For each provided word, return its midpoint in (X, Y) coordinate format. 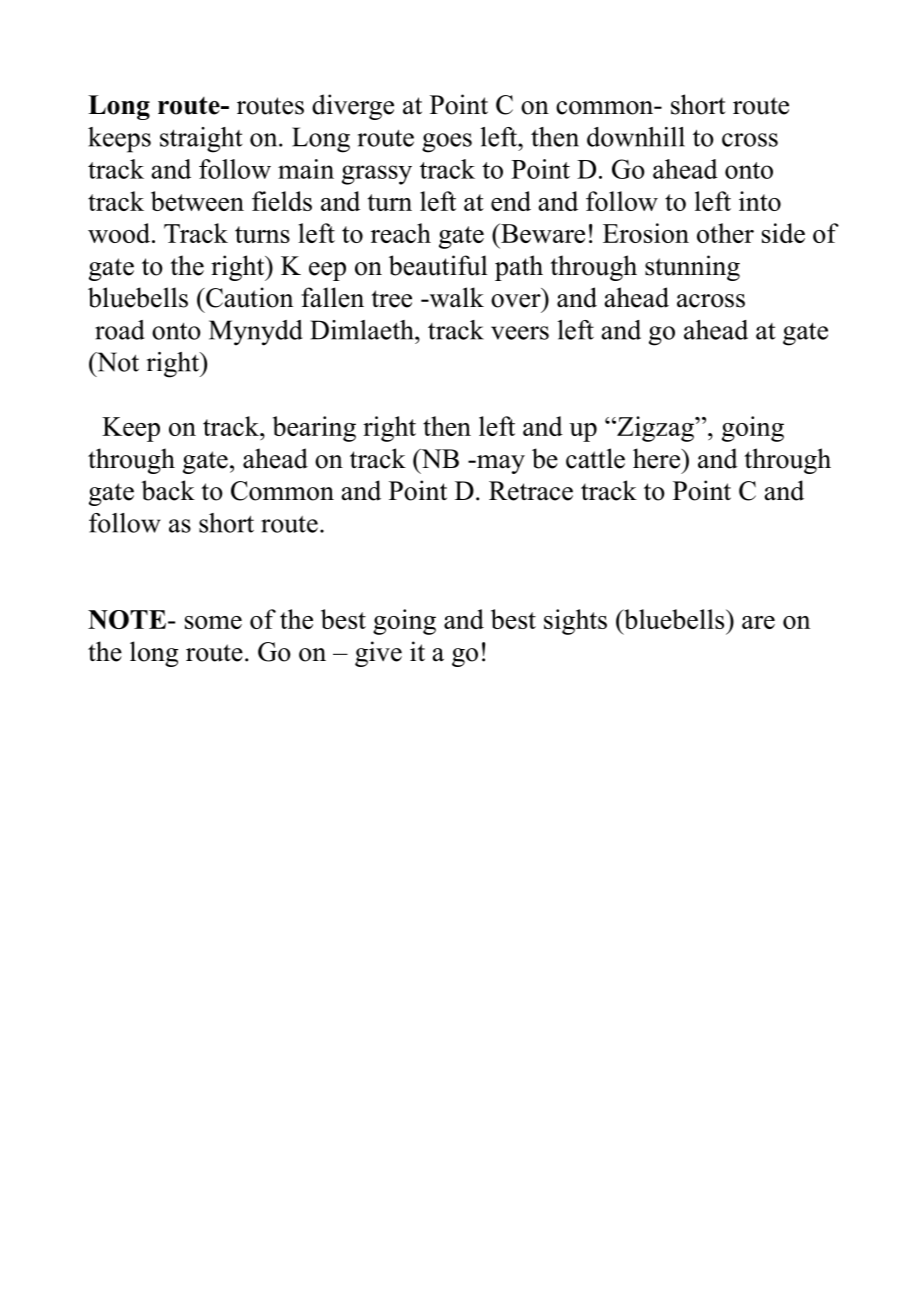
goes (447, 143)
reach (401, 233)
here (657, 458)
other (725, 233)
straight (201, 140)
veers (520, 333)
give (378, 654)
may (500, 464)
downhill (636, 137)
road (120, 330)
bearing (314, 429)
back (168, 490)
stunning (692, 268)
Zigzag (655, 429)
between (197, 201)
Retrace (531, 491)
